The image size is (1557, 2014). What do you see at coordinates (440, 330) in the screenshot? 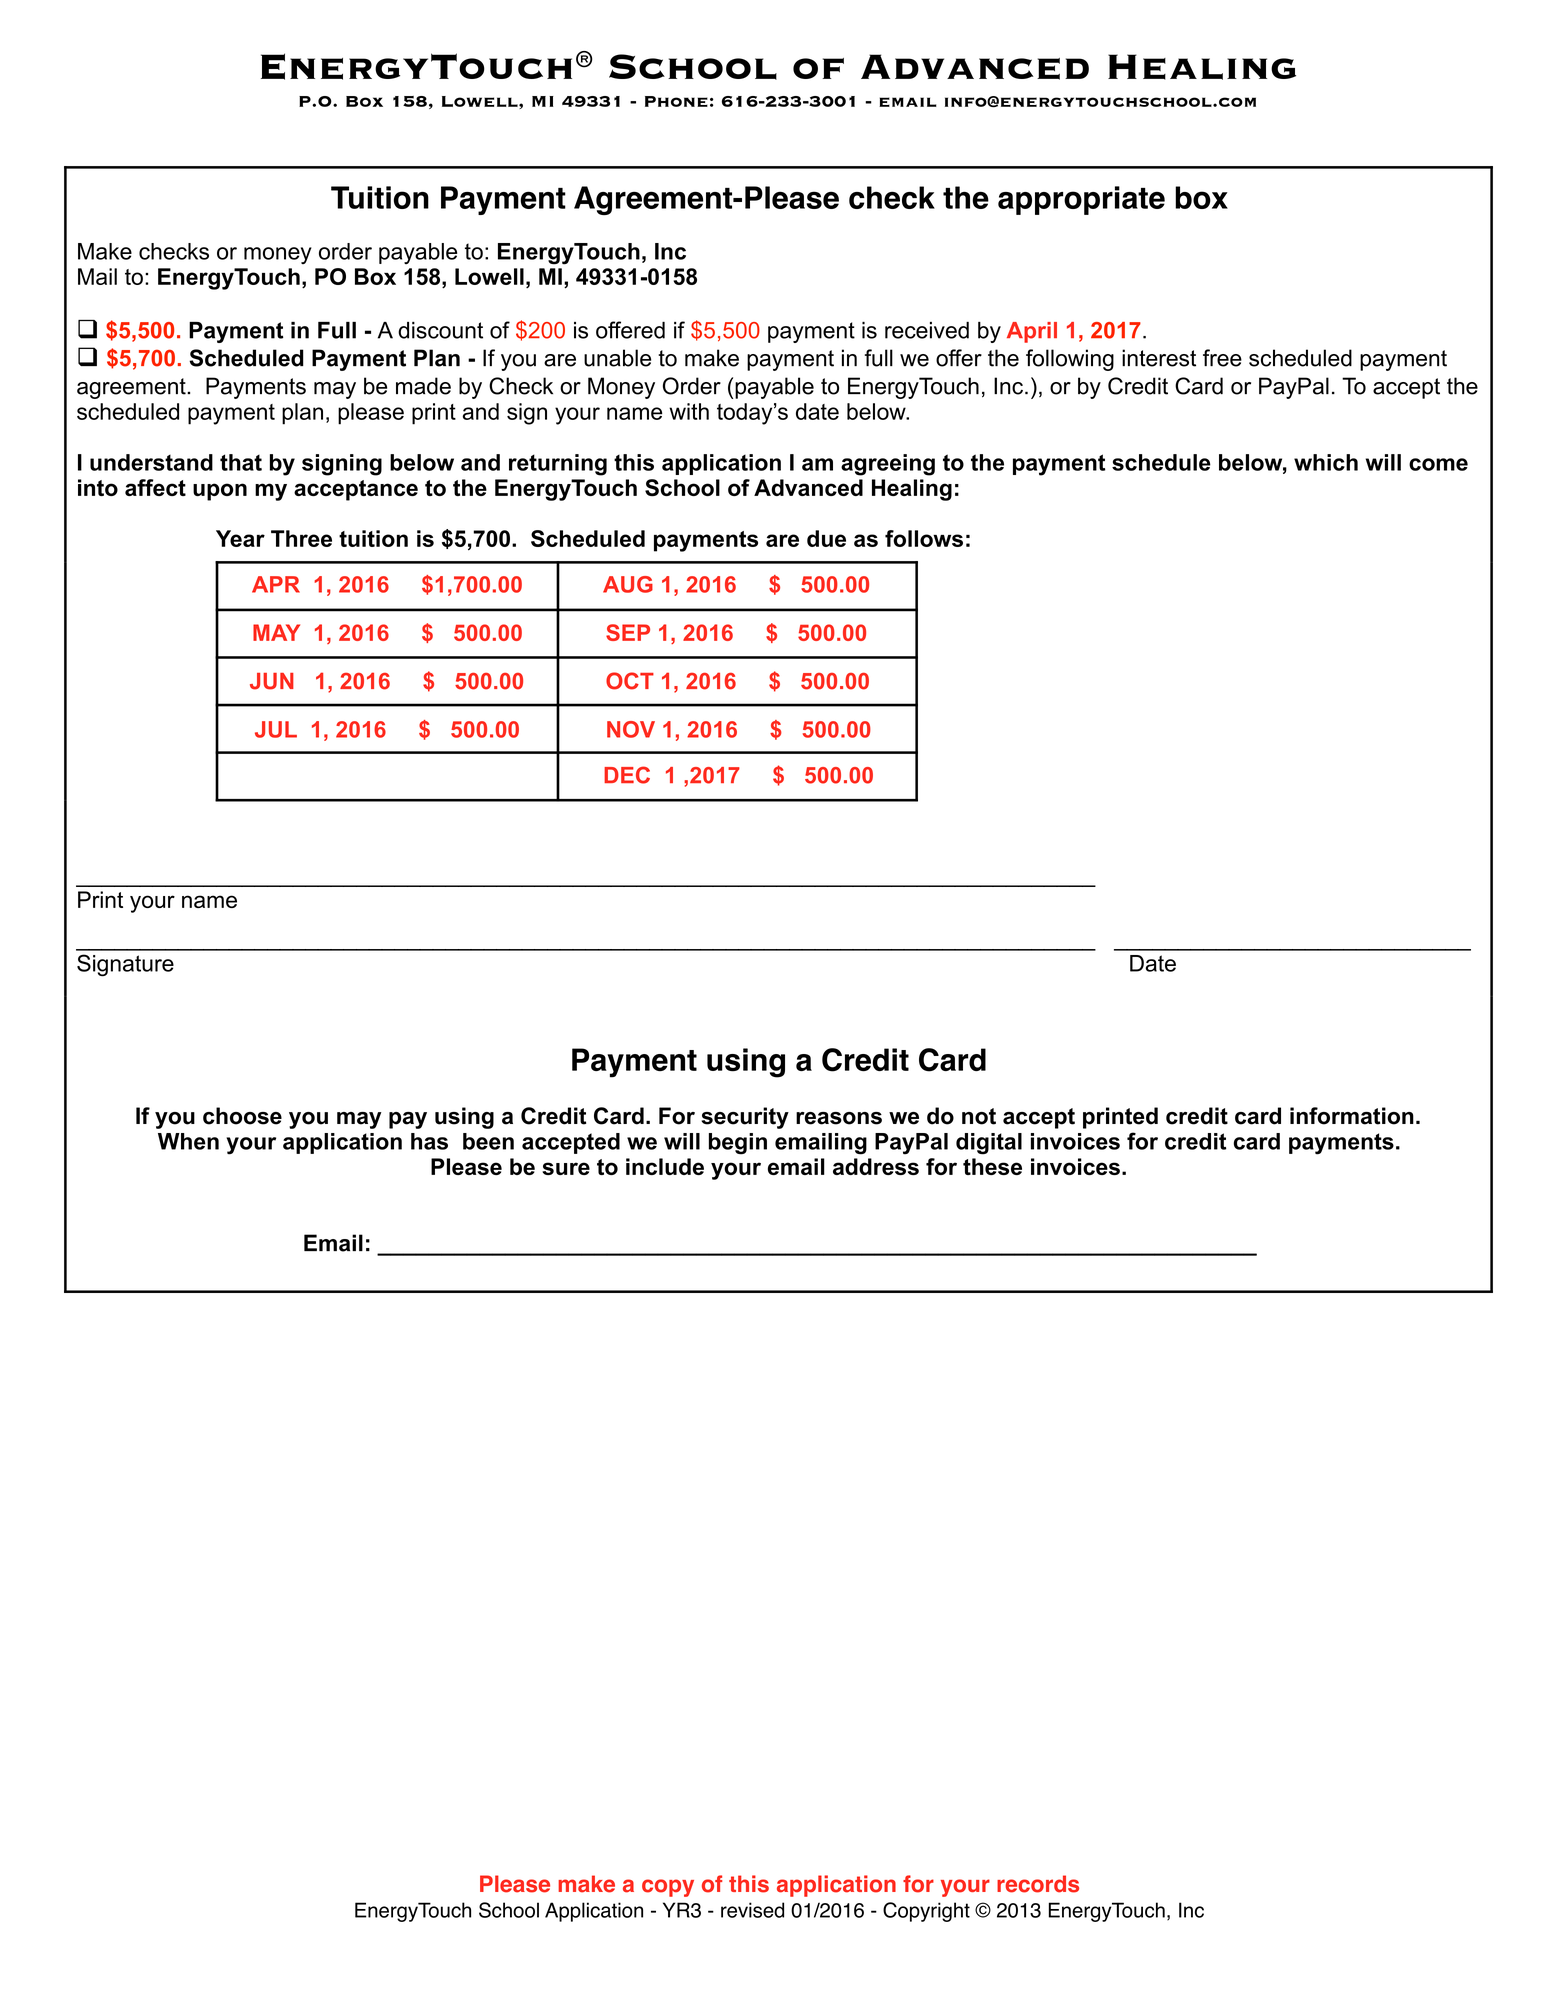
I see `discount` at bounding box center [440, 330].
